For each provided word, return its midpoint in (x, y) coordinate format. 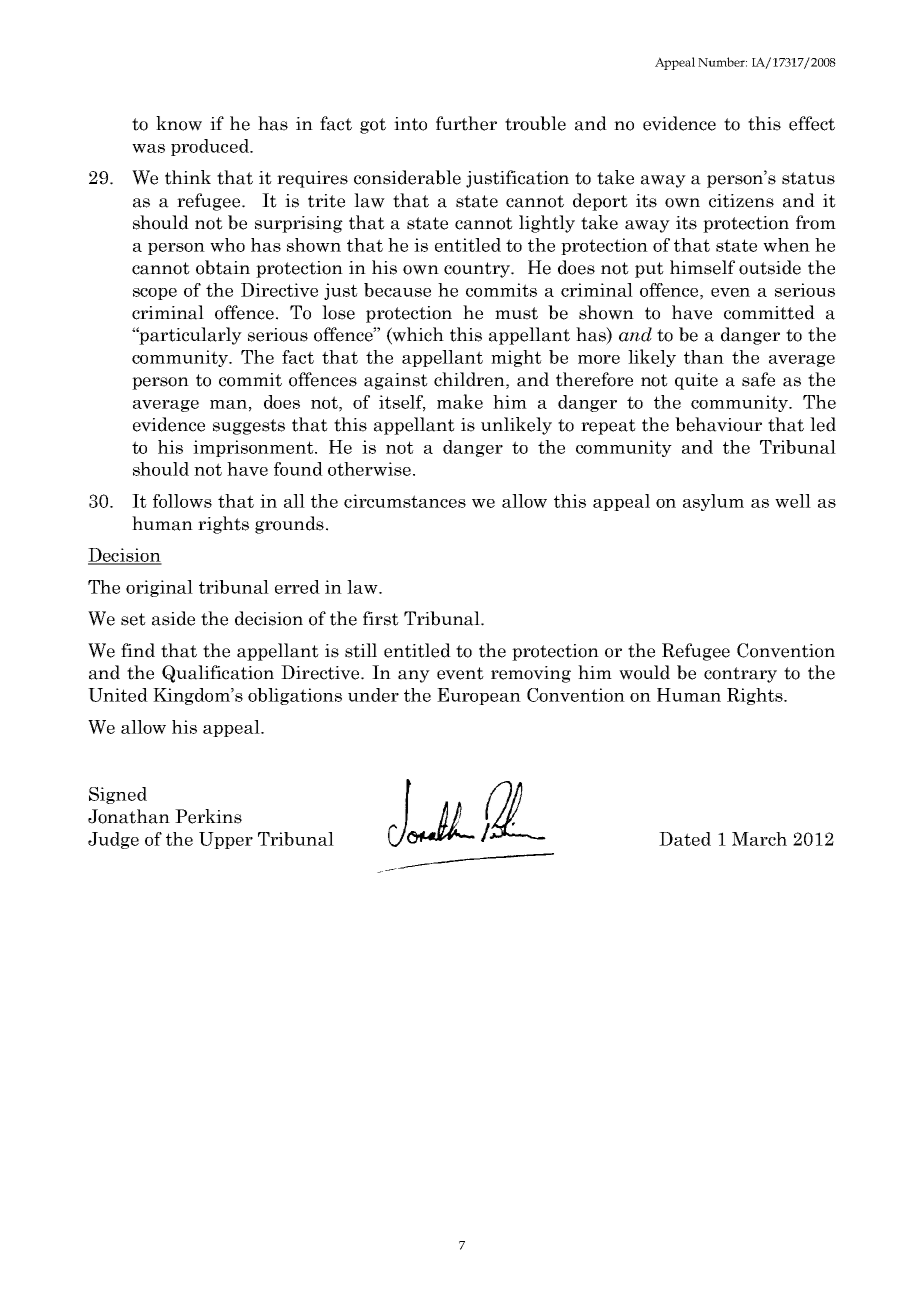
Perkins (208, 816)
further (466, 123)
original (159, 588)
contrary (740, 675)
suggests (249, 427)
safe (758, 379)
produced (211, 147)
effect (812, 123)
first (381, 618)
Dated (685, 839)
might (516, 358)
